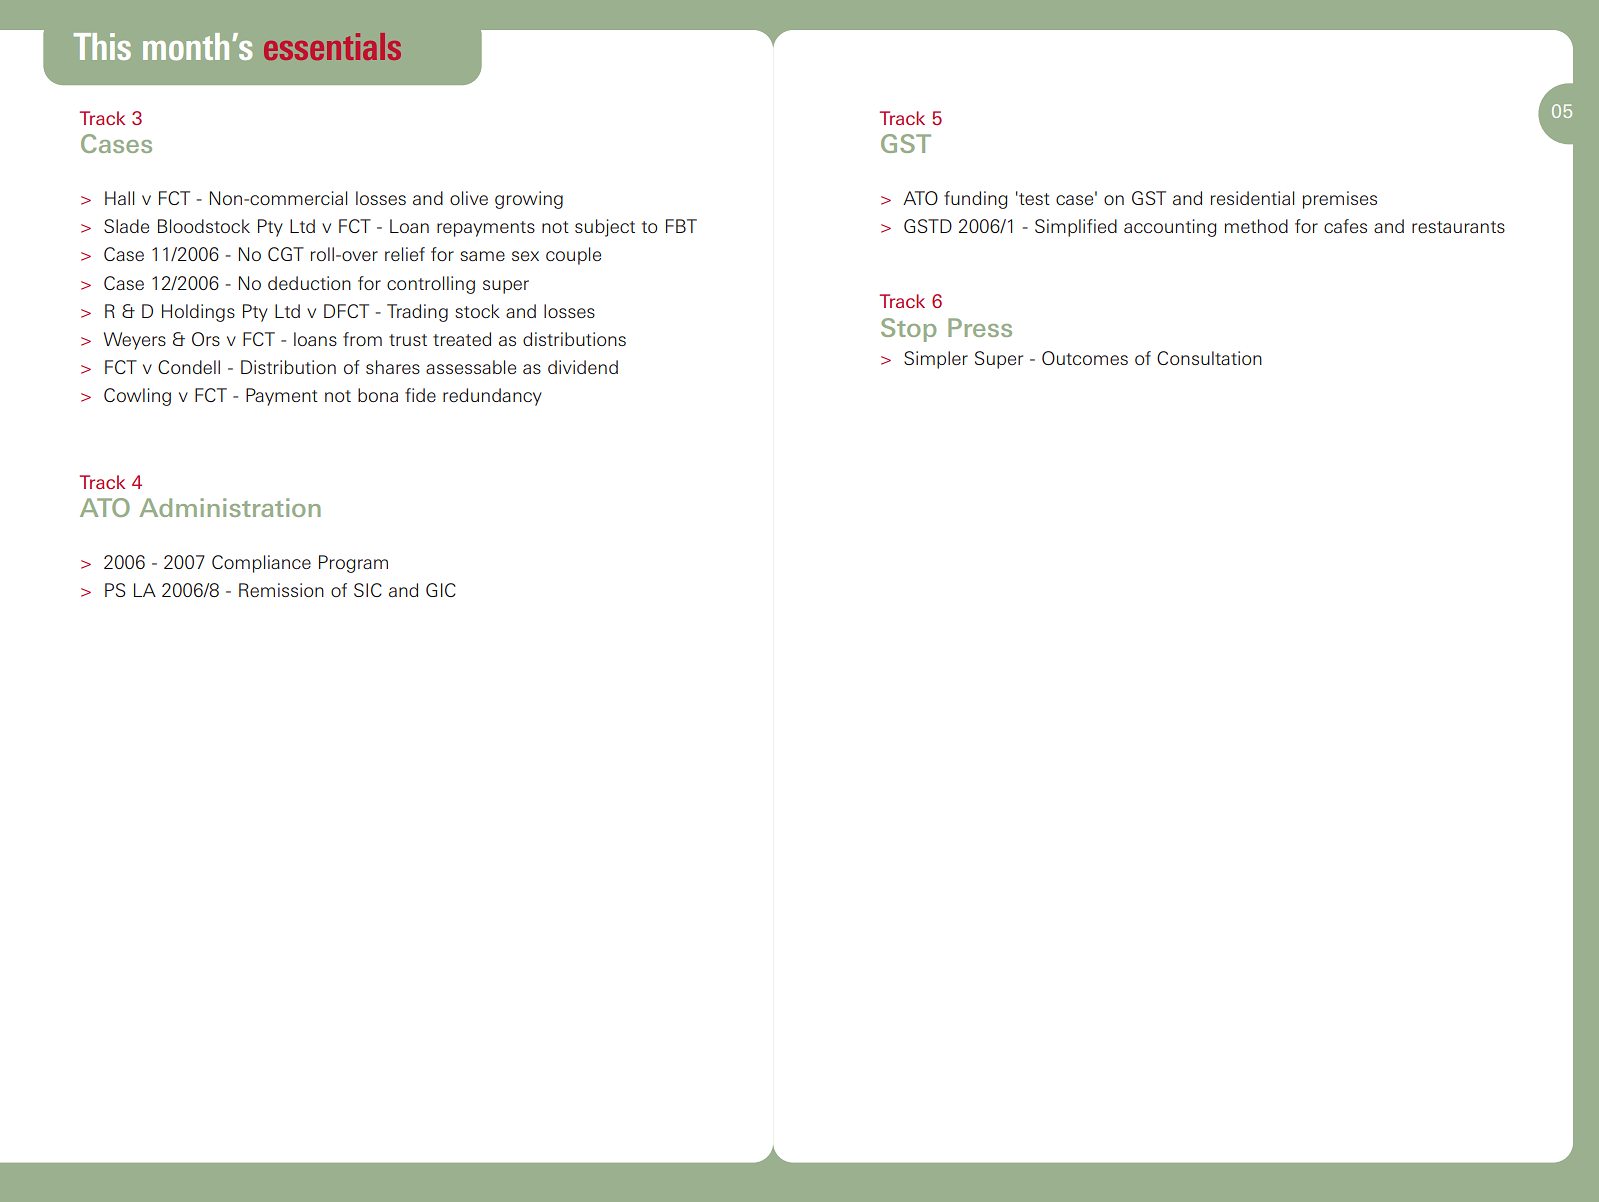 The height and width of the screenshot is (1202, 1599). Describe the element at coordinates (976, 200) in the screenshot. I see `funding` at that location.
